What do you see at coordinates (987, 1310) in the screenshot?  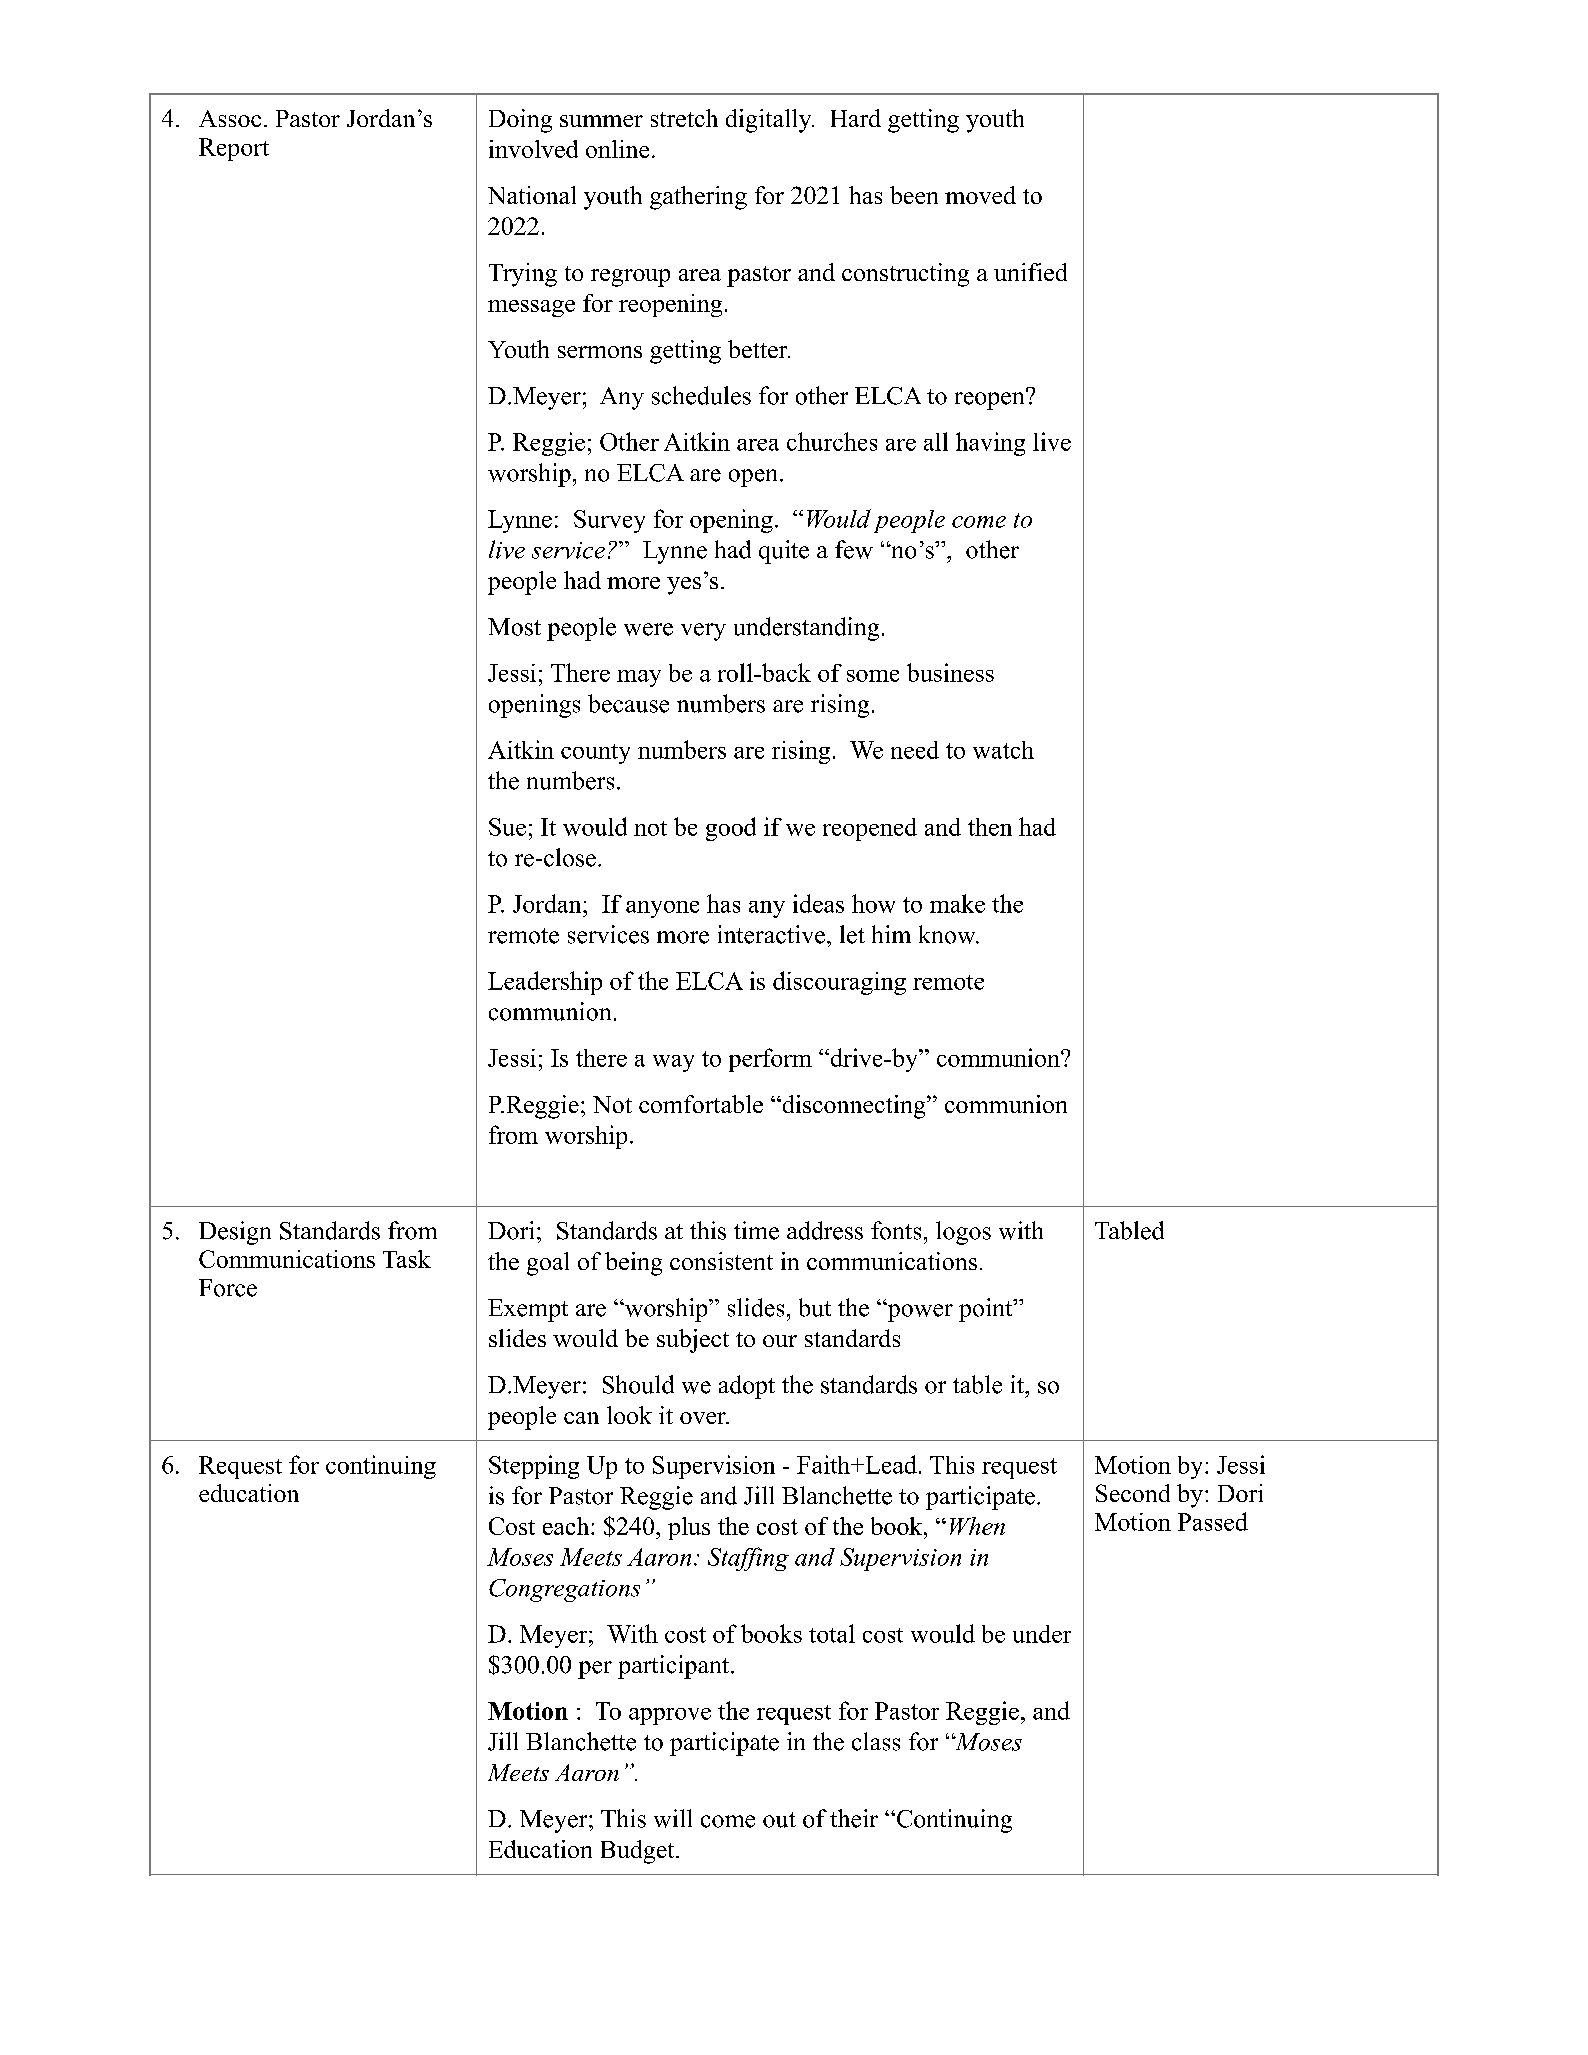 I see `point` at bounding box center [987, 1310].
